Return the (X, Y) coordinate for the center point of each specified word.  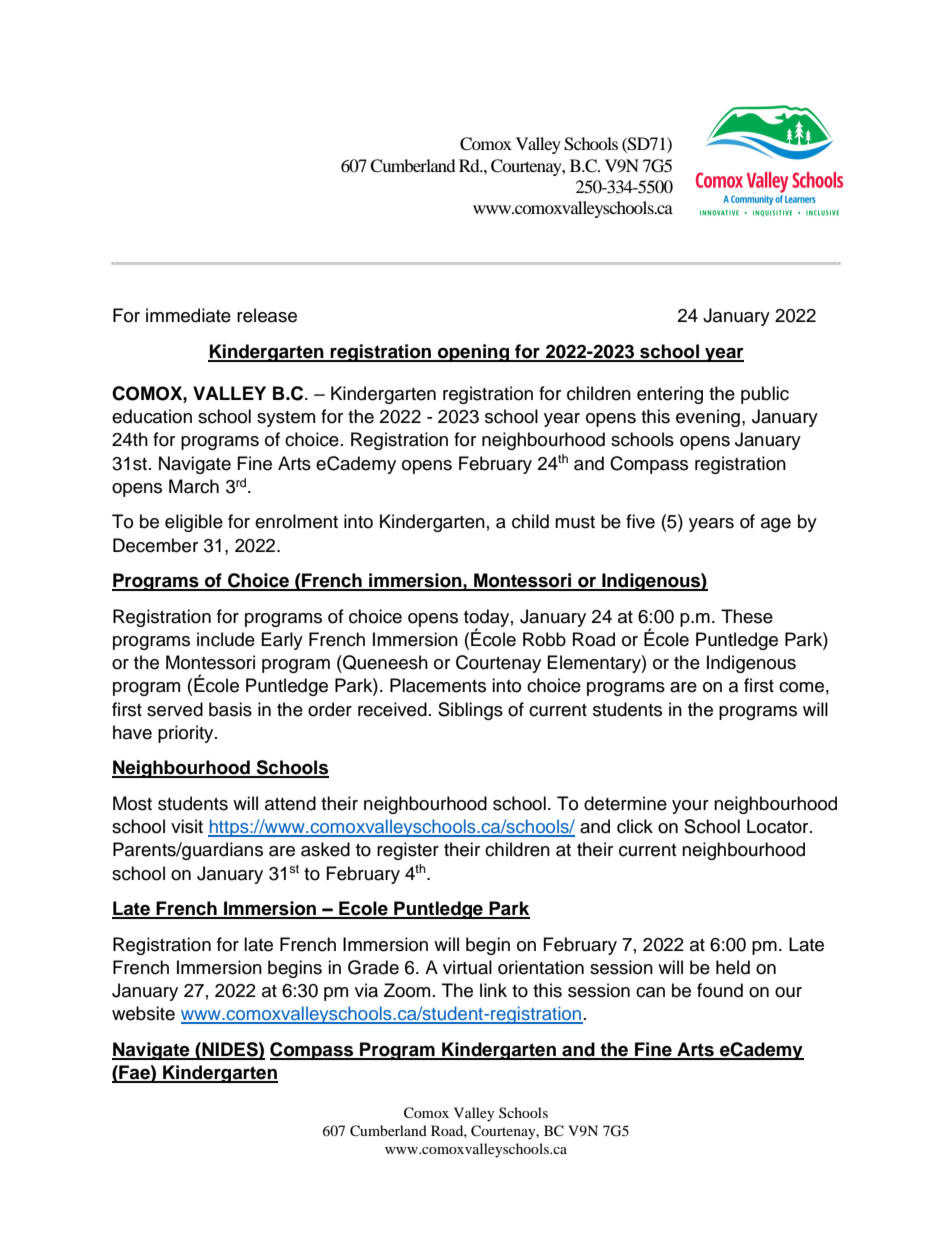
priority (187, 734)
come (801, 687)
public (765, 395)
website (143, 1013)
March (194, 486)
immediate (188, 315)
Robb (544, 639)
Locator (779, 826)
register (408, 851)
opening (473, 353)
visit (187, 826)
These (747, 616)
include (226, 639)
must (575, 522)
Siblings (470, 711)
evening (708, 418)
